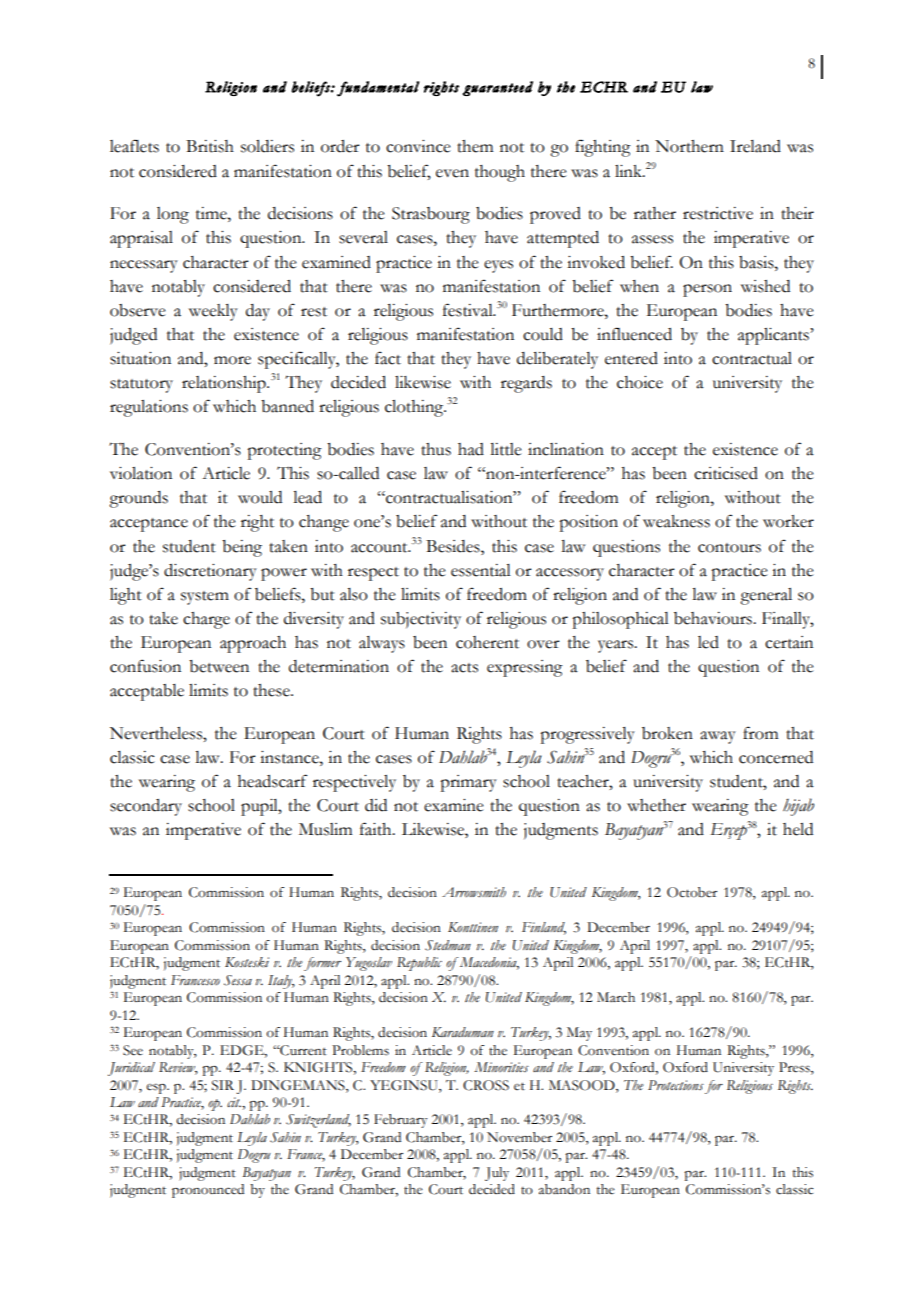 This page has height=1308, width=924. What do you see at coordinates (475, 146) in the page?
I see `them` at bounding box center [475, 146].
